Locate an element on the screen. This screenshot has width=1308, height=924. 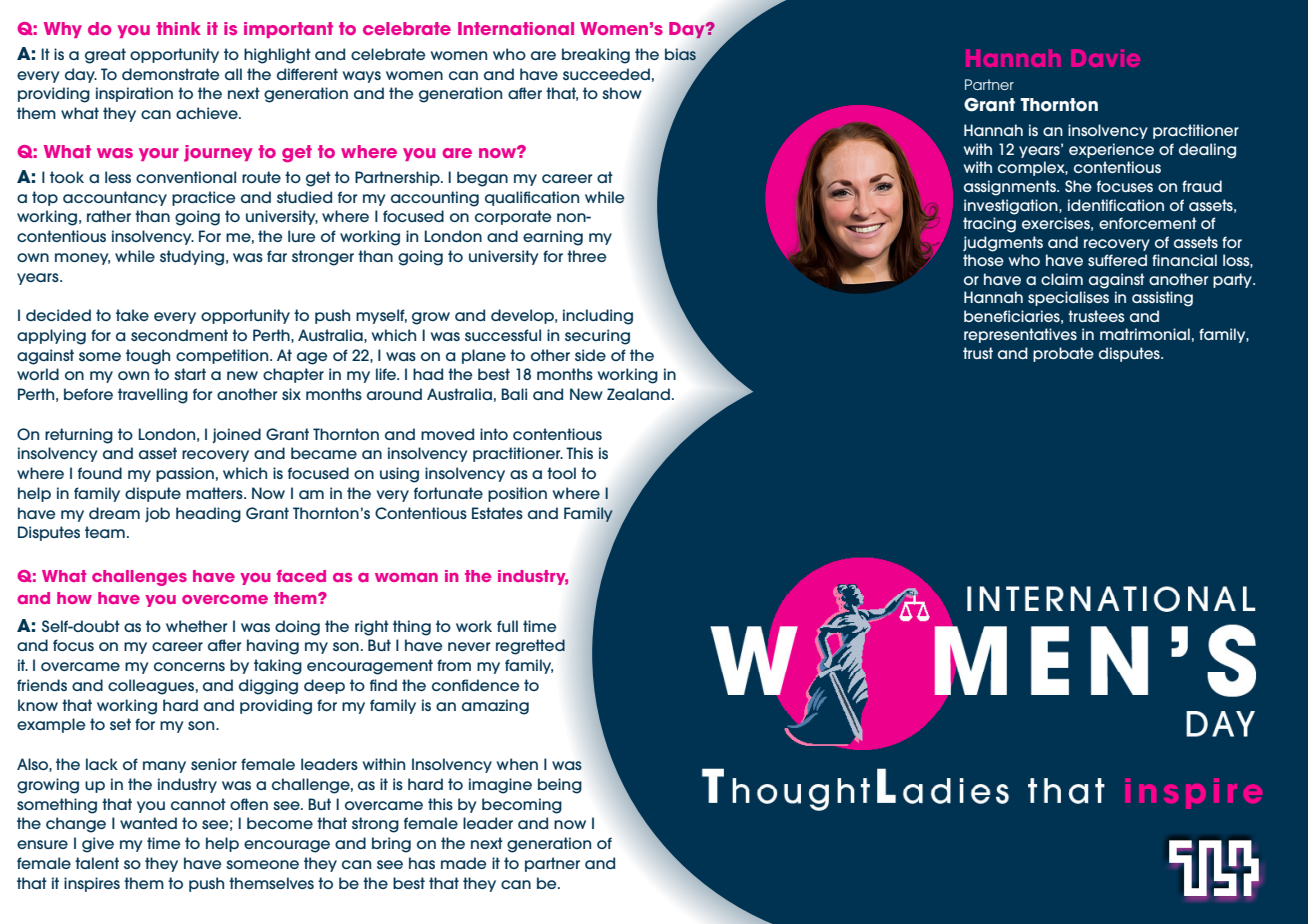
passion is located at coordinates (185, 474).
